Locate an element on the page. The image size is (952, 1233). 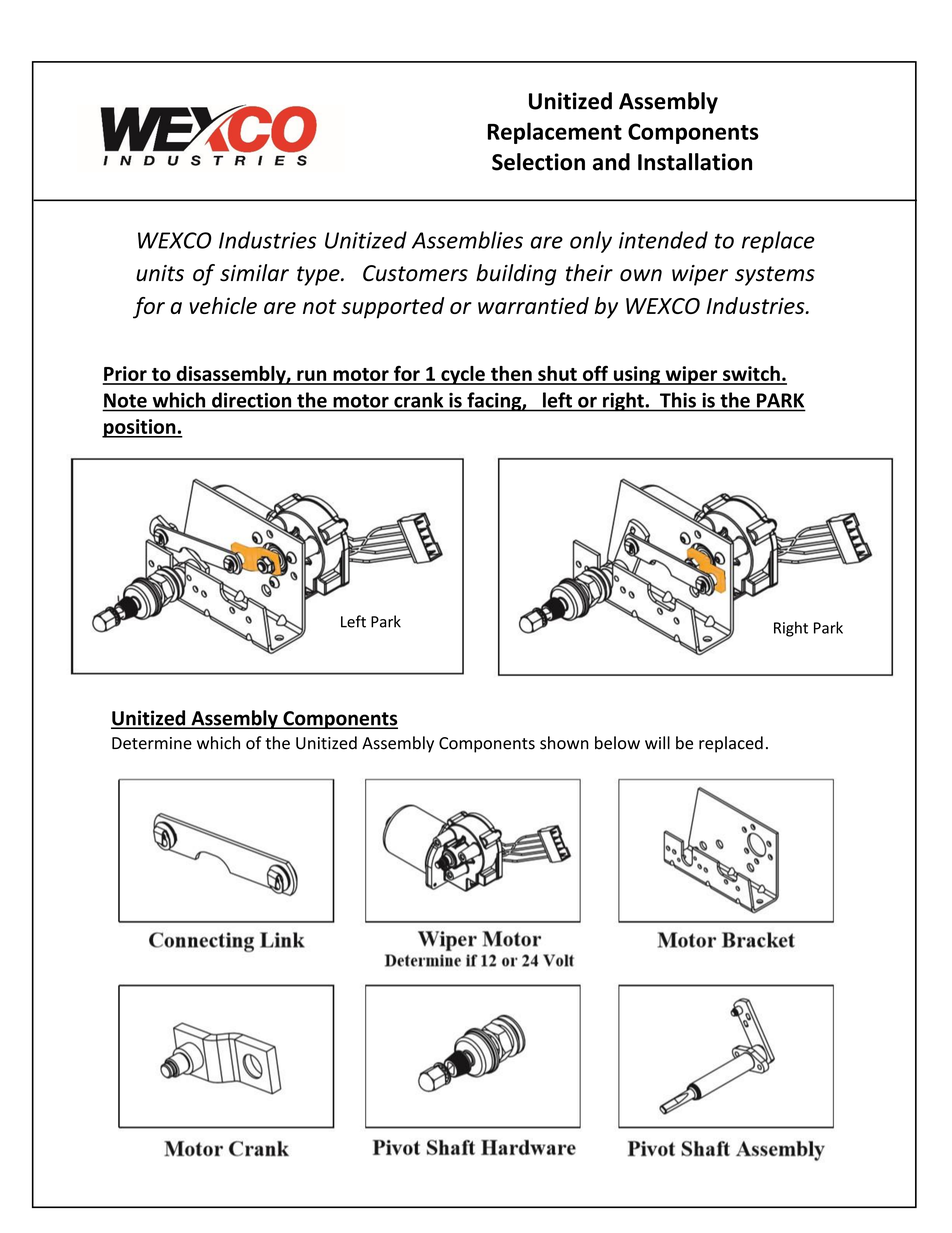
position is located at coordinates (140, 428).
